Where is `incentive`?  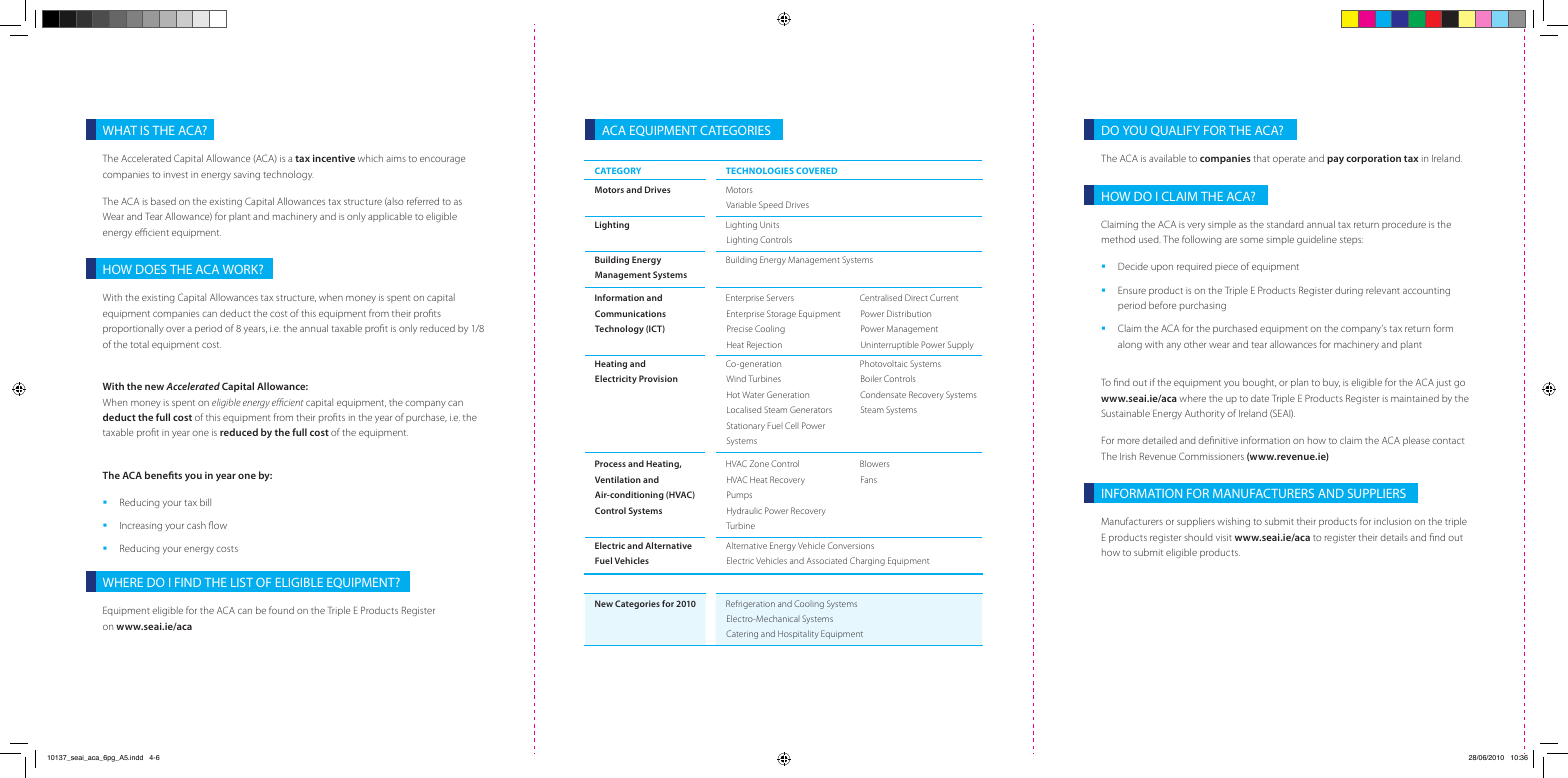
incentive is located at coordinates (334, 158).
